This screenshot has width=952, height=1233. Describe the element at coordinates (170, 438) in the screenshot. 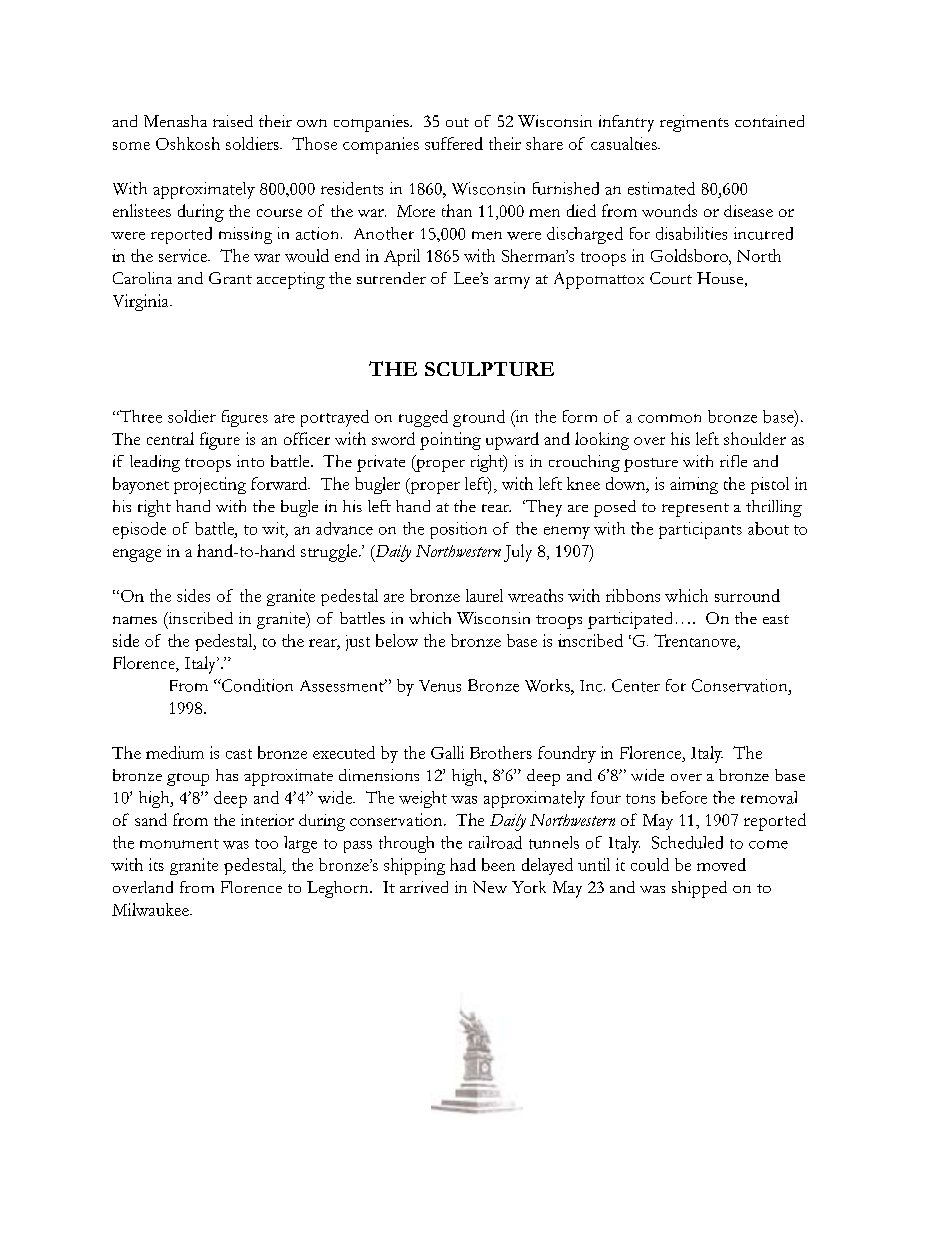

I see `central` at that location.
